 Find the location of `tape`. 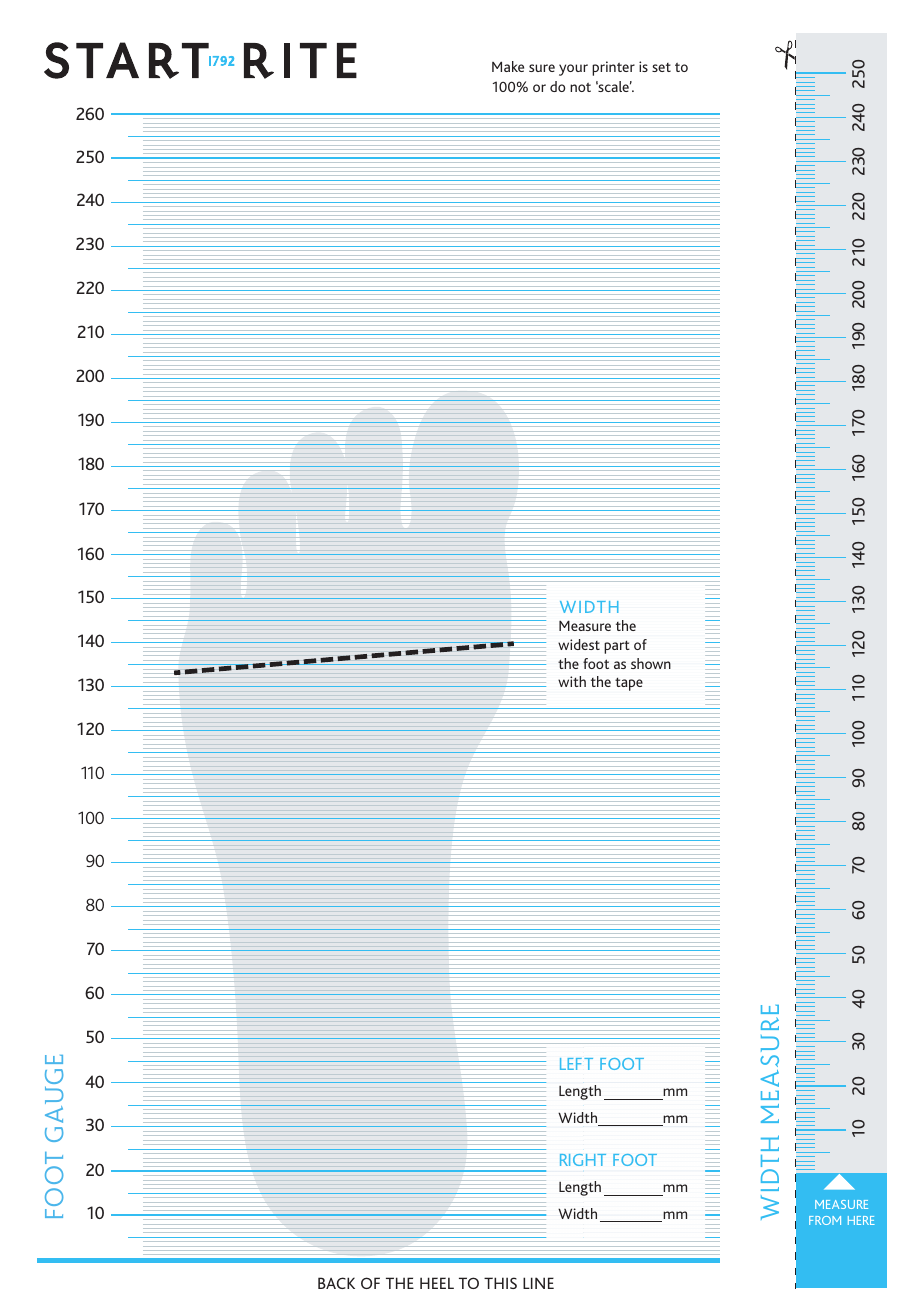

tape is located at coordinates (629, 684).
